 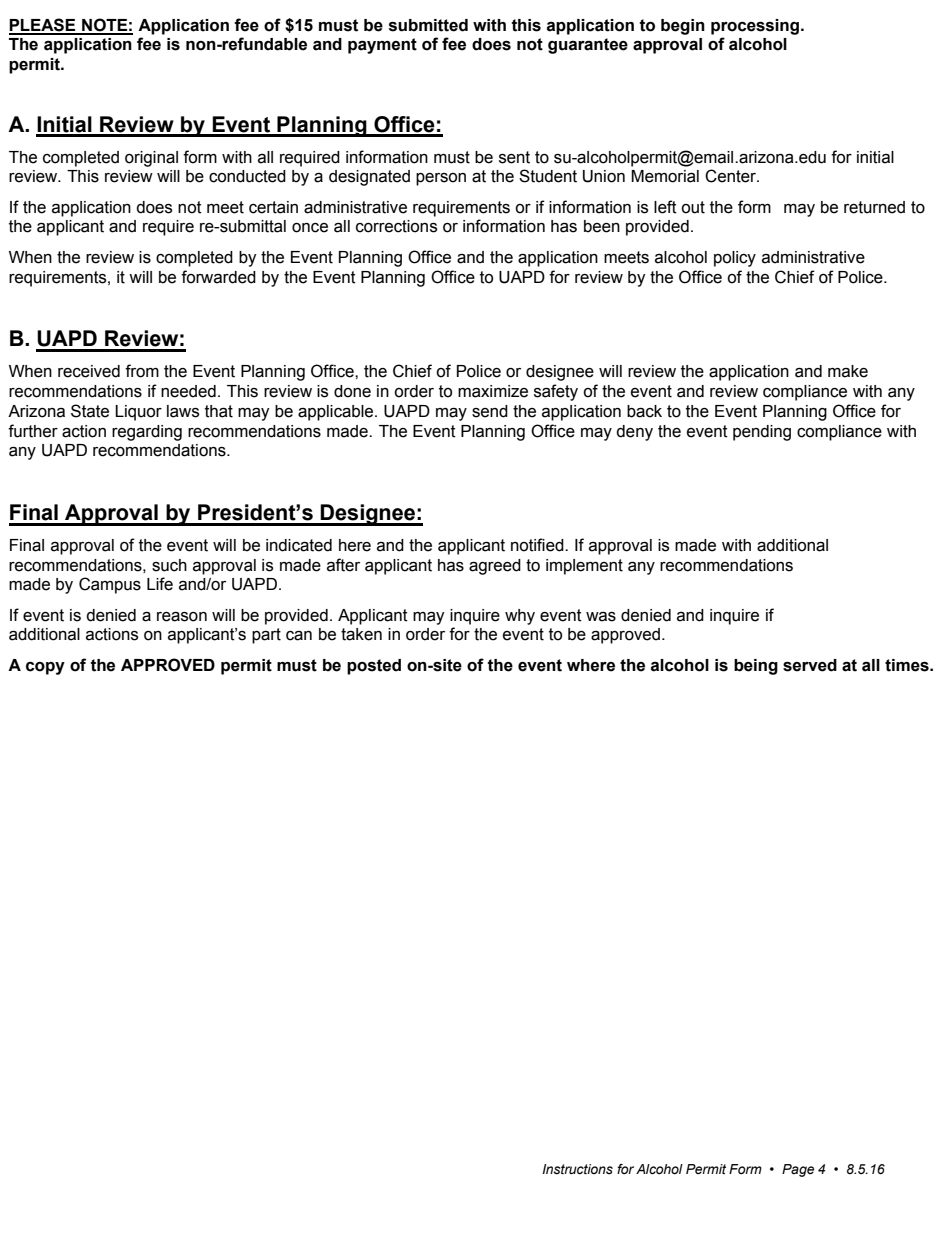 What do you see at coordinates (848, 371) in the screenshot?
I see `make` at bounding box center [848, 371].
